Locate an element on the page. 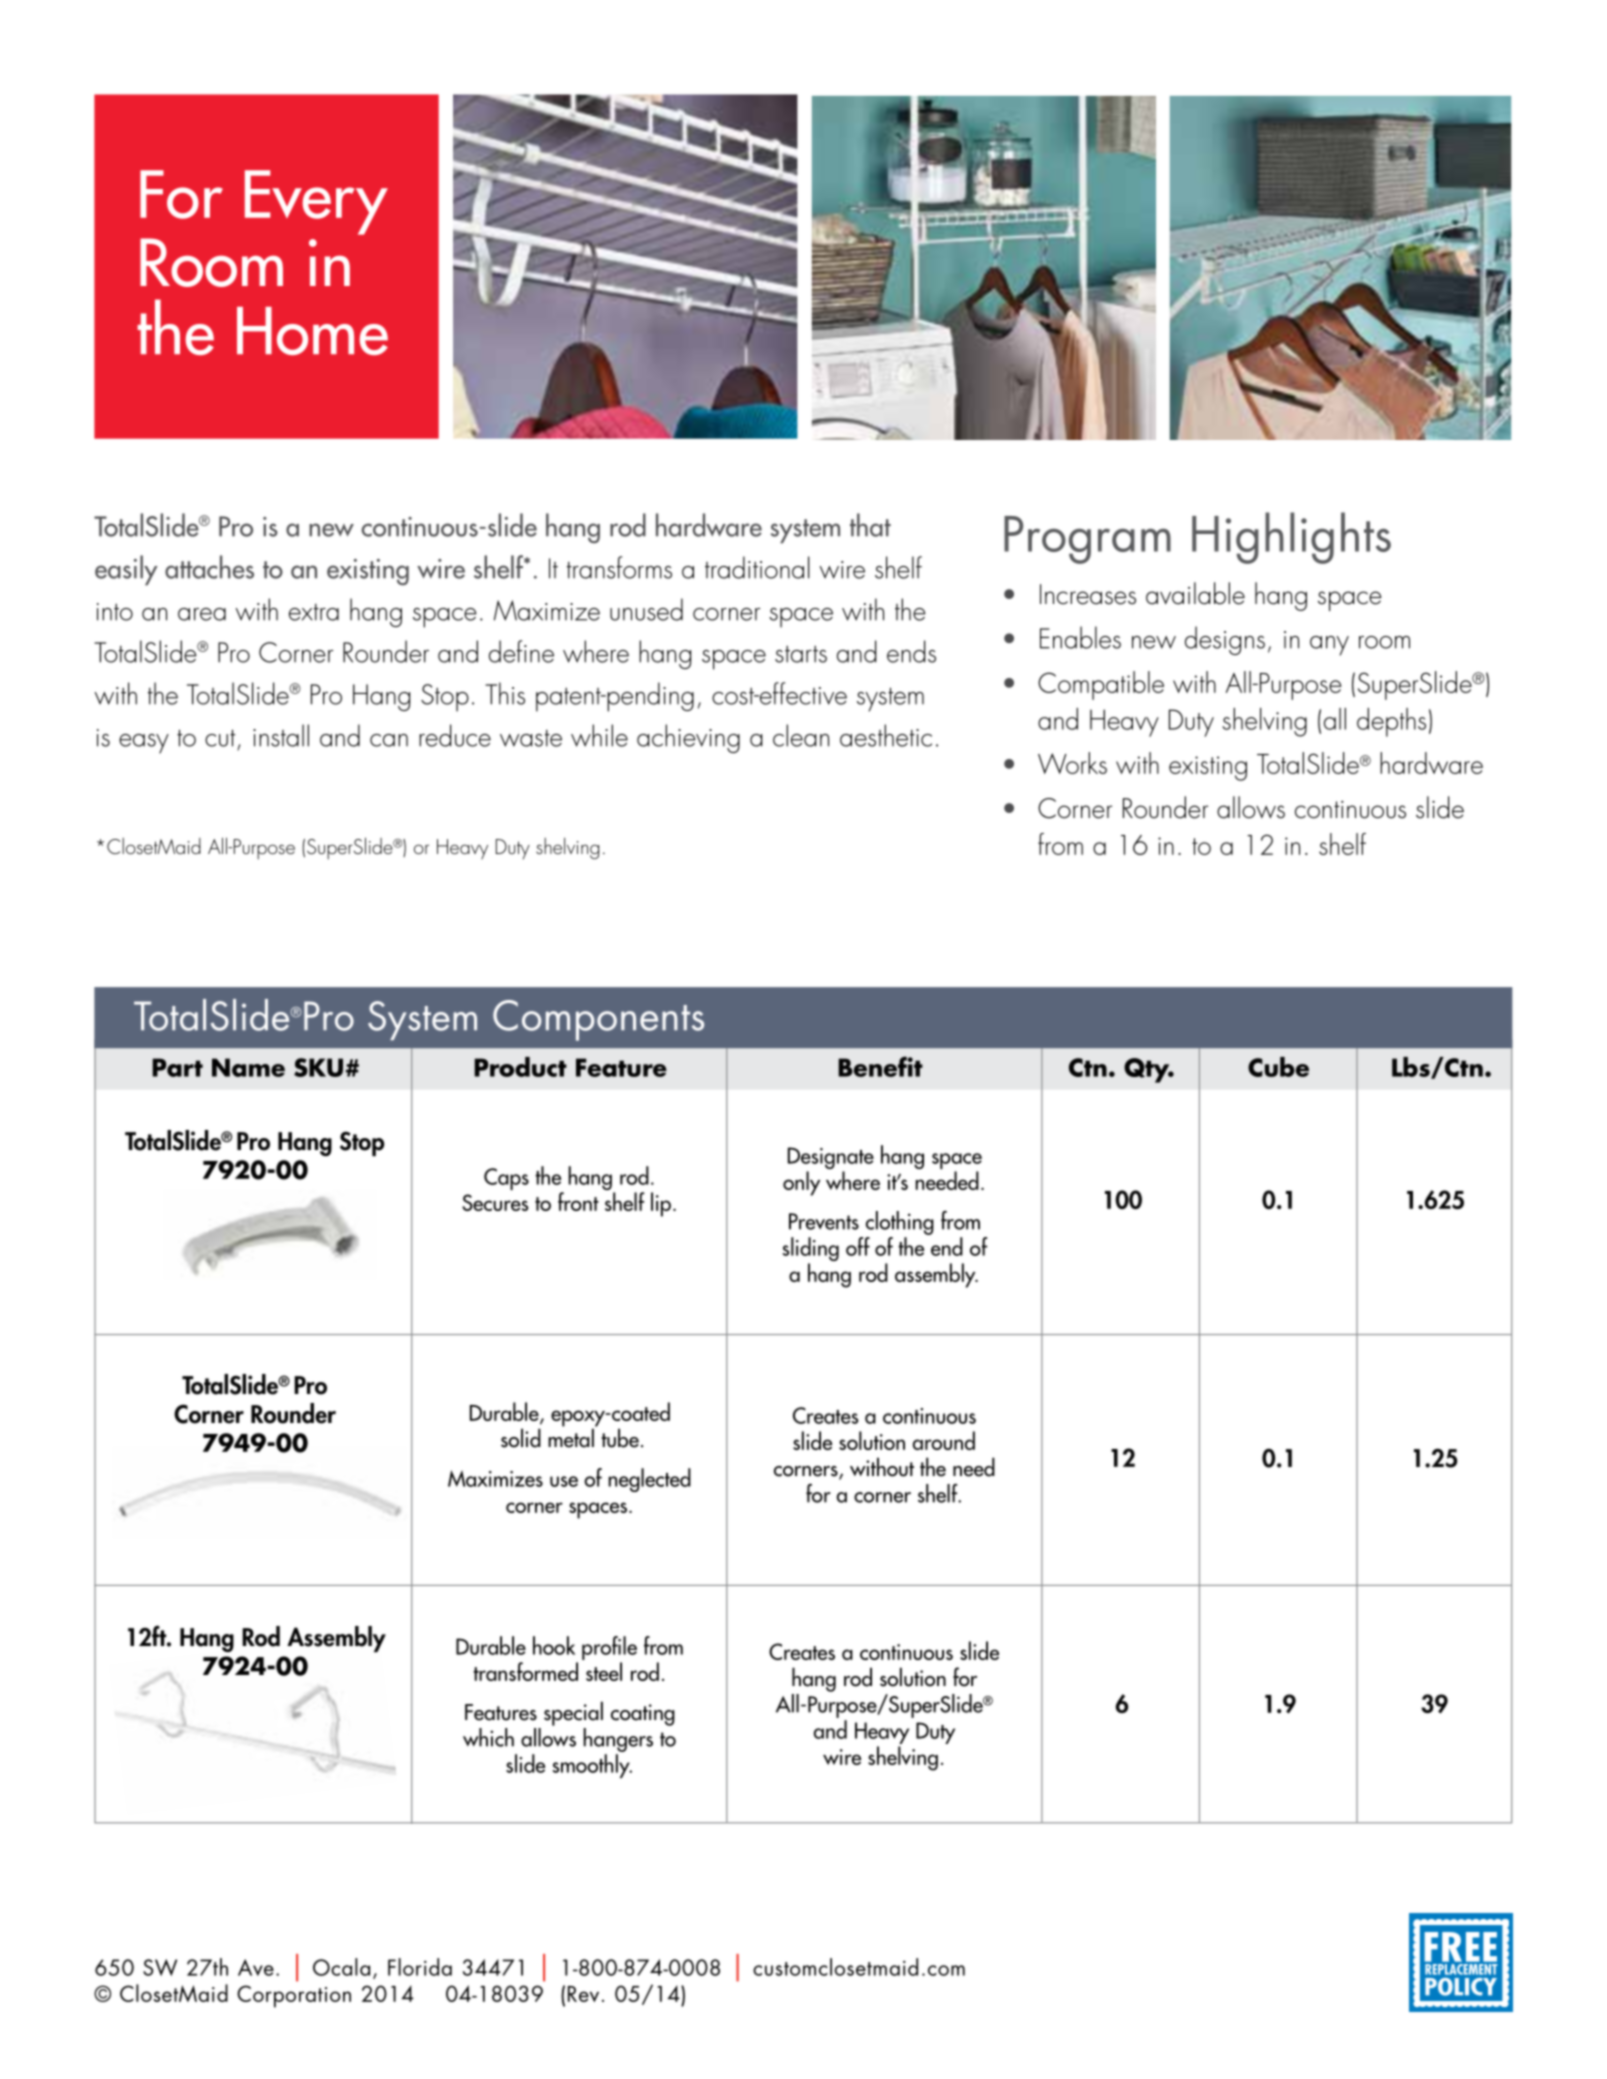  install is located at coordinates (281, 735).
